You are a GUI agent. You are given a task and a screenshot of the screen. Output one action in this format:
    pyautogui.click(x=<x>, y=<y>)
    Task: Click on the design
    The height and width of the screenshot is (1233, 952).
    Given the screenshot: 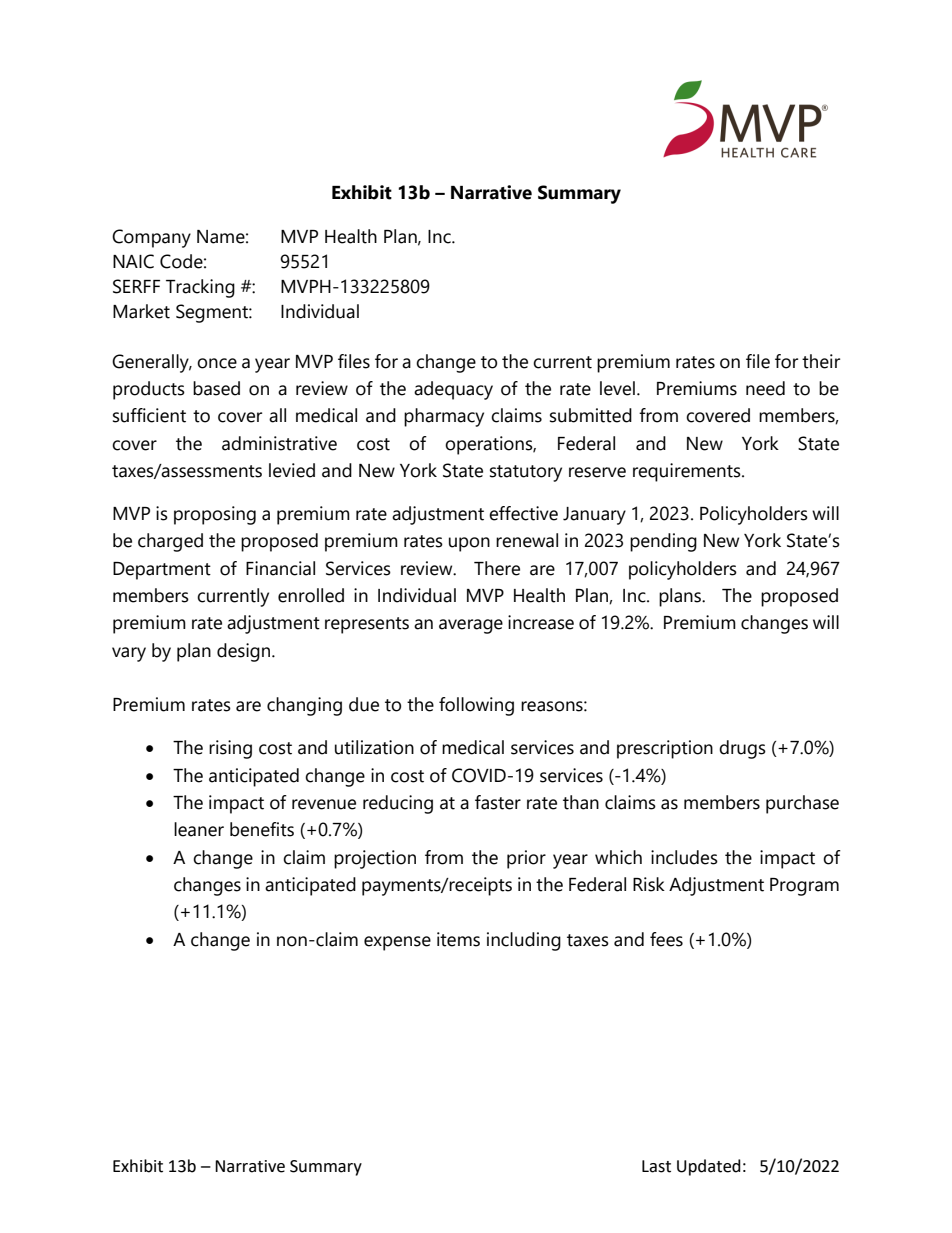 What is the action you would take?
    pyautogui.click(x=245, y=652)
